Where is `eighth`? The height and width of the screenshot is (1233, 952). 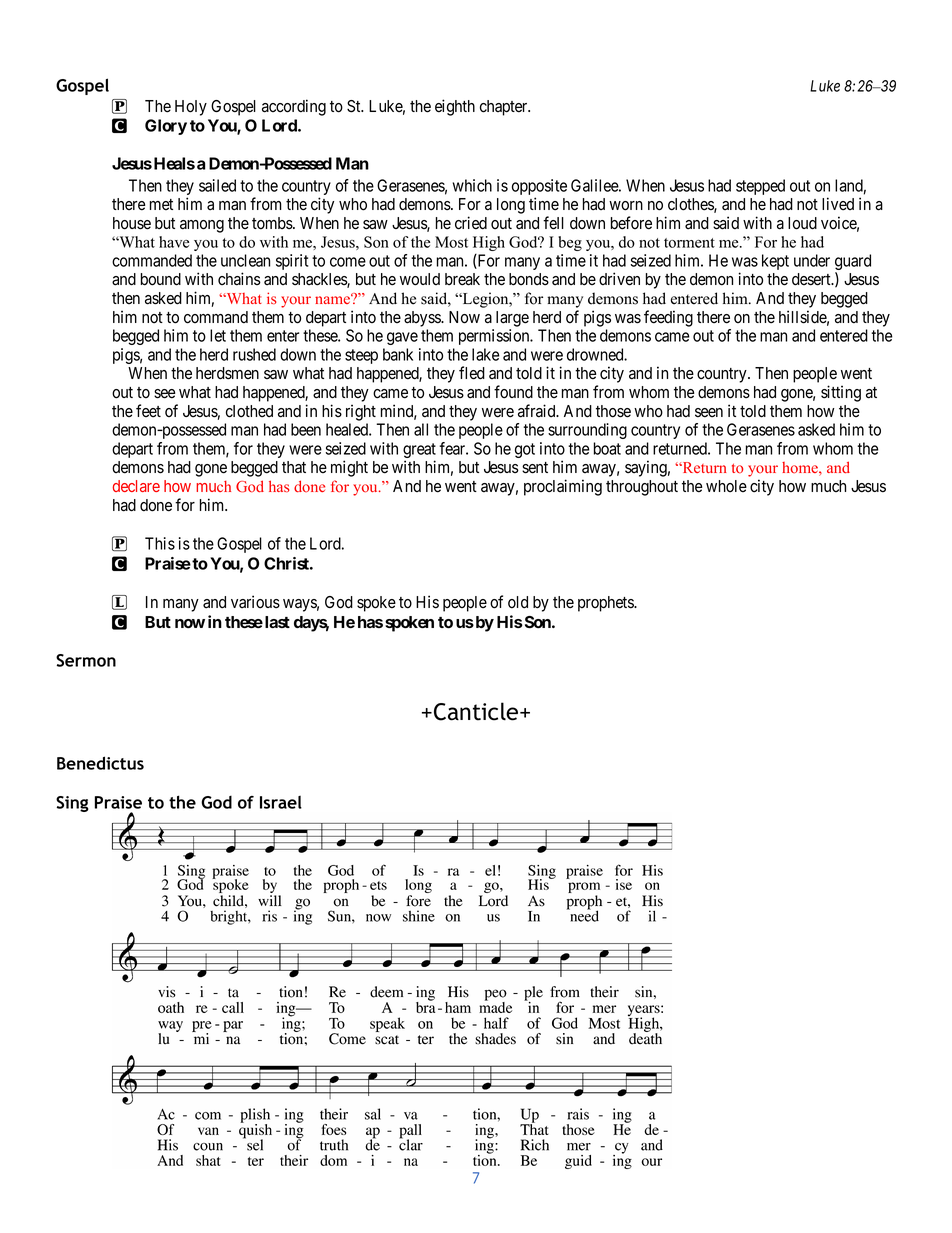
eighth is located at coordinates (455, 107).
